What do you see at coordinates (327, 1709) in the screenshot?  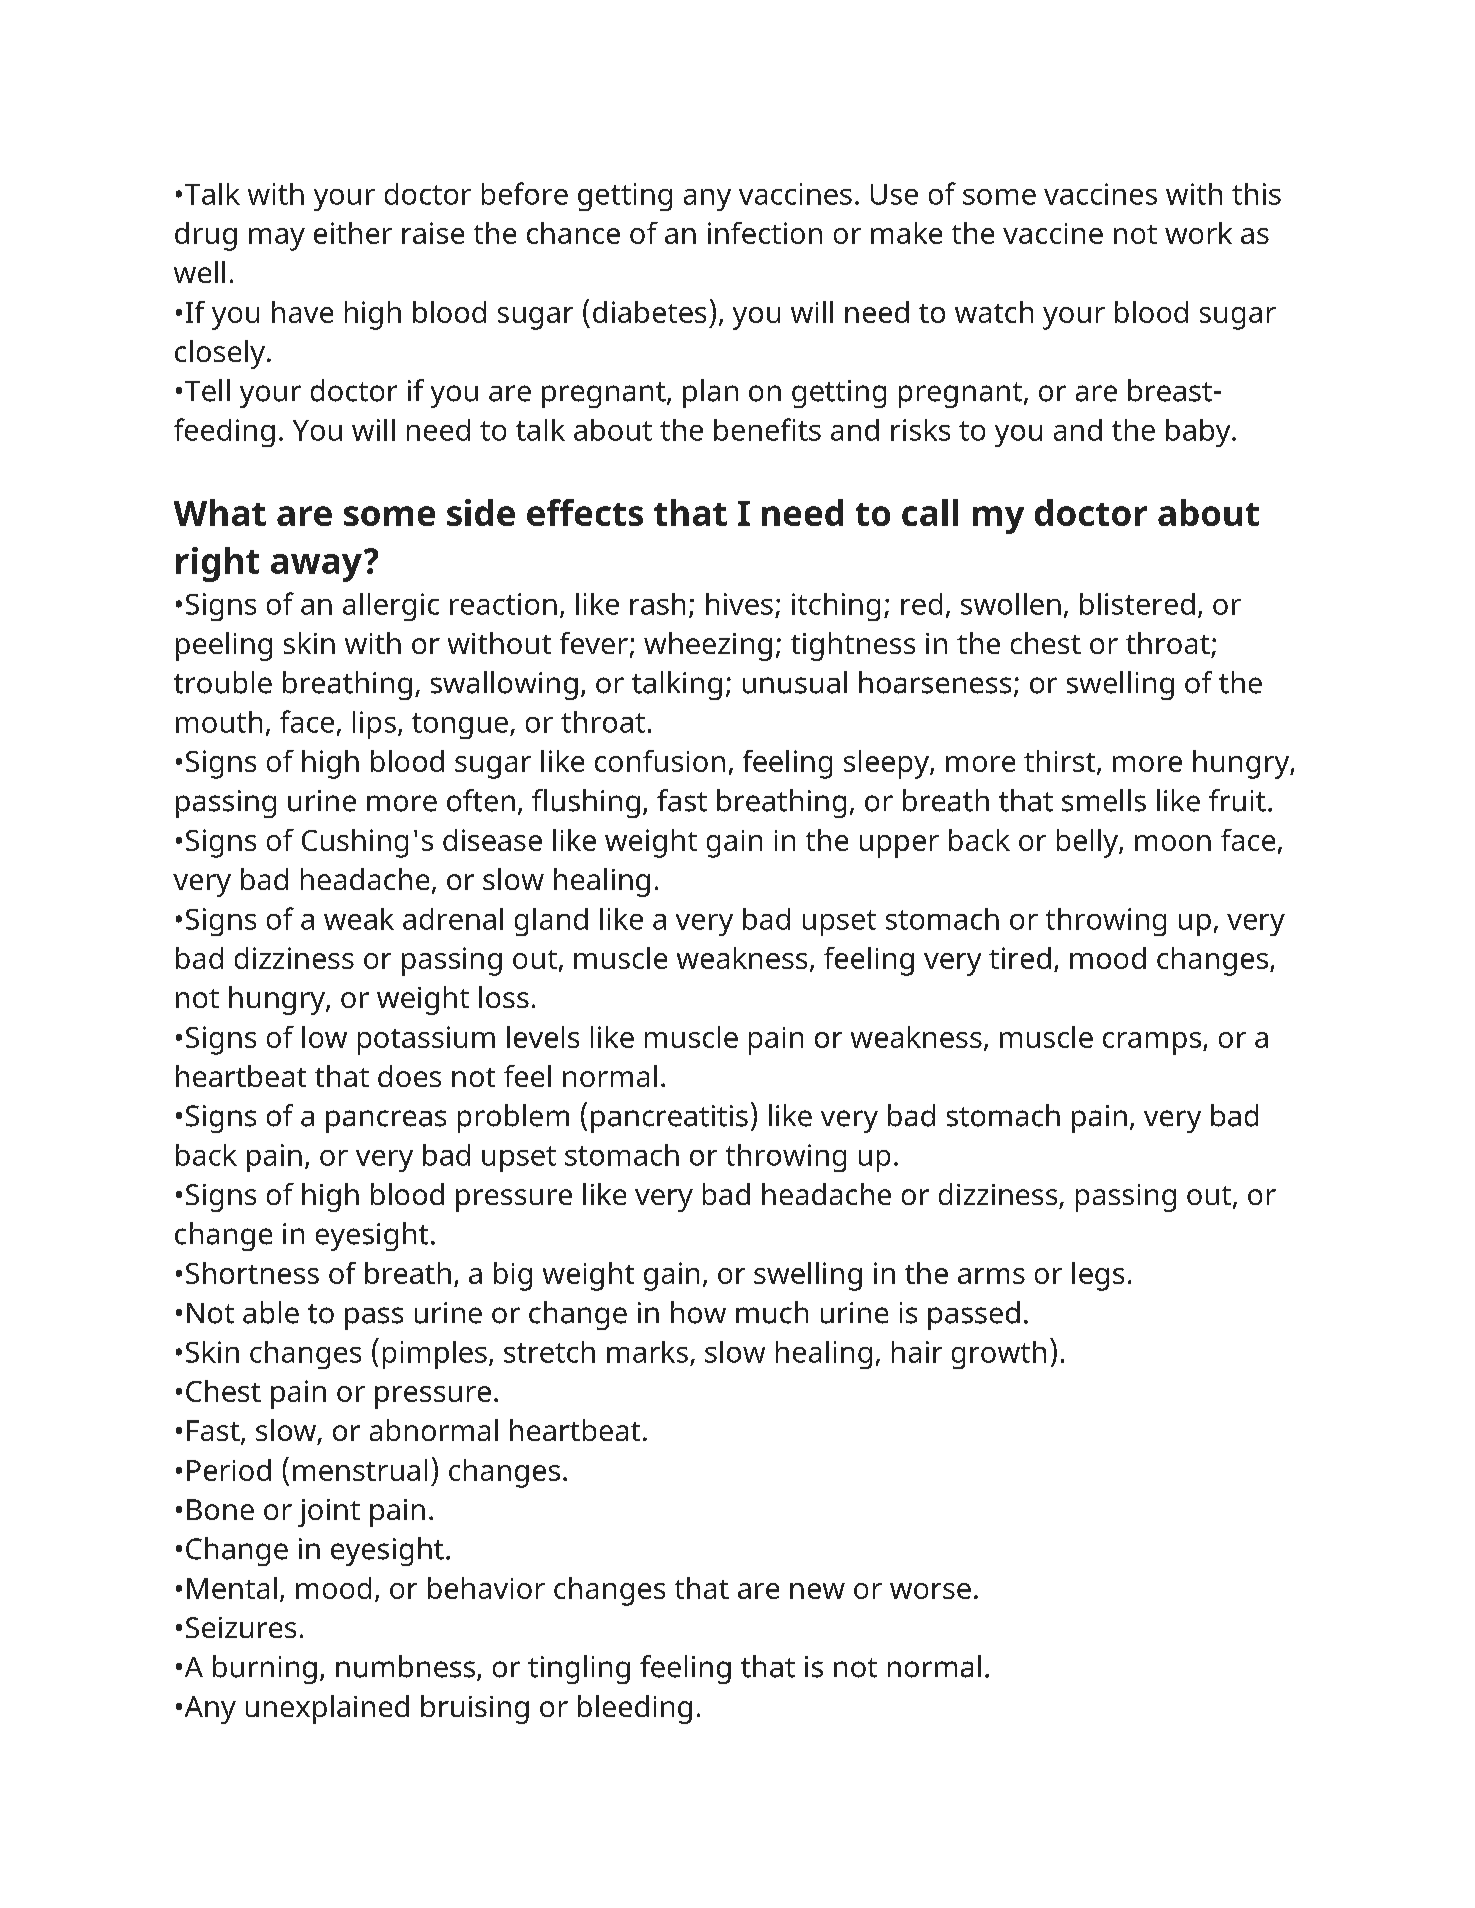 I see `unexplained` at bounding box center [327, 1709].
